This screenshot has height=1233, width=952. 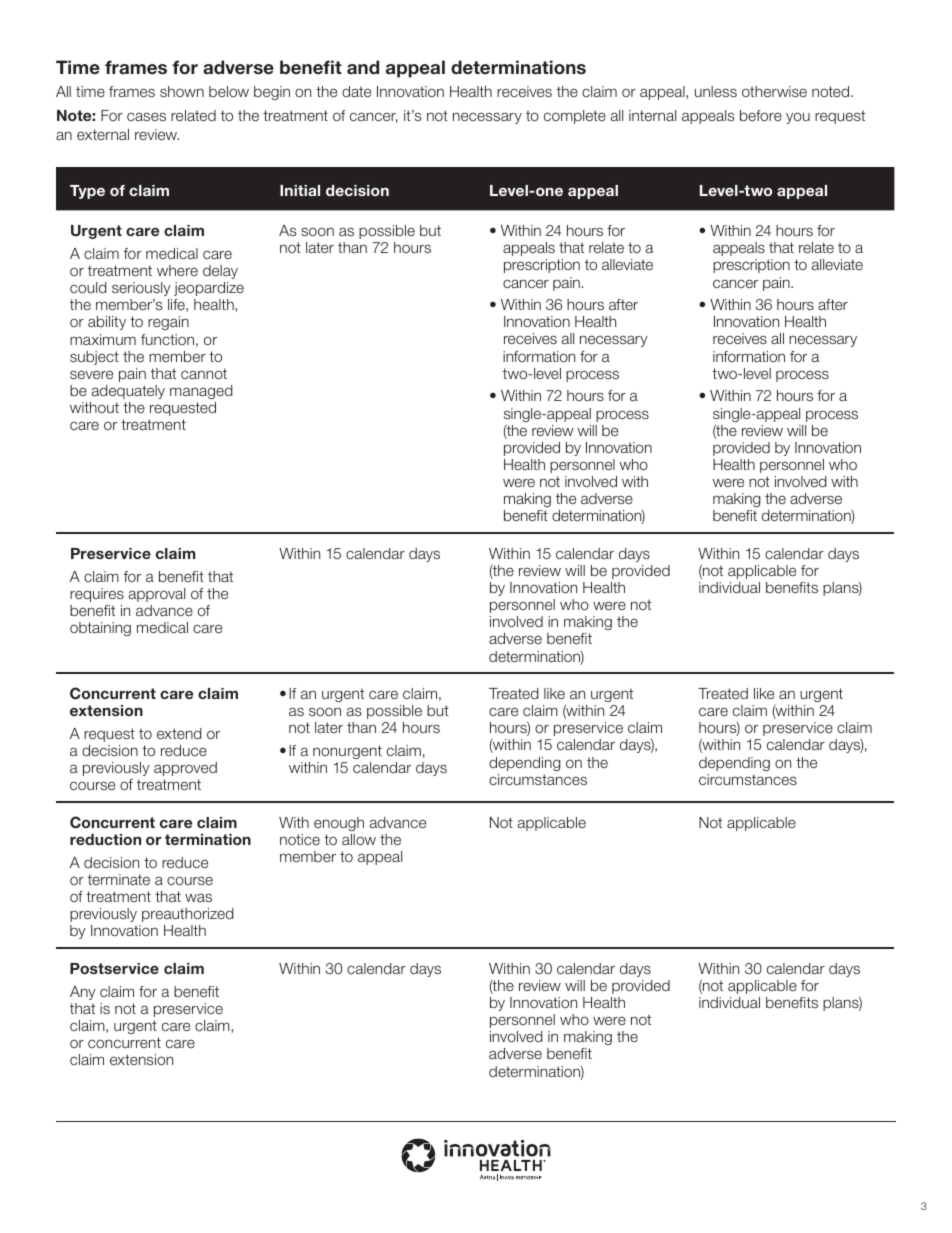 I want to click on cannot, so click(x=204, y=373).
